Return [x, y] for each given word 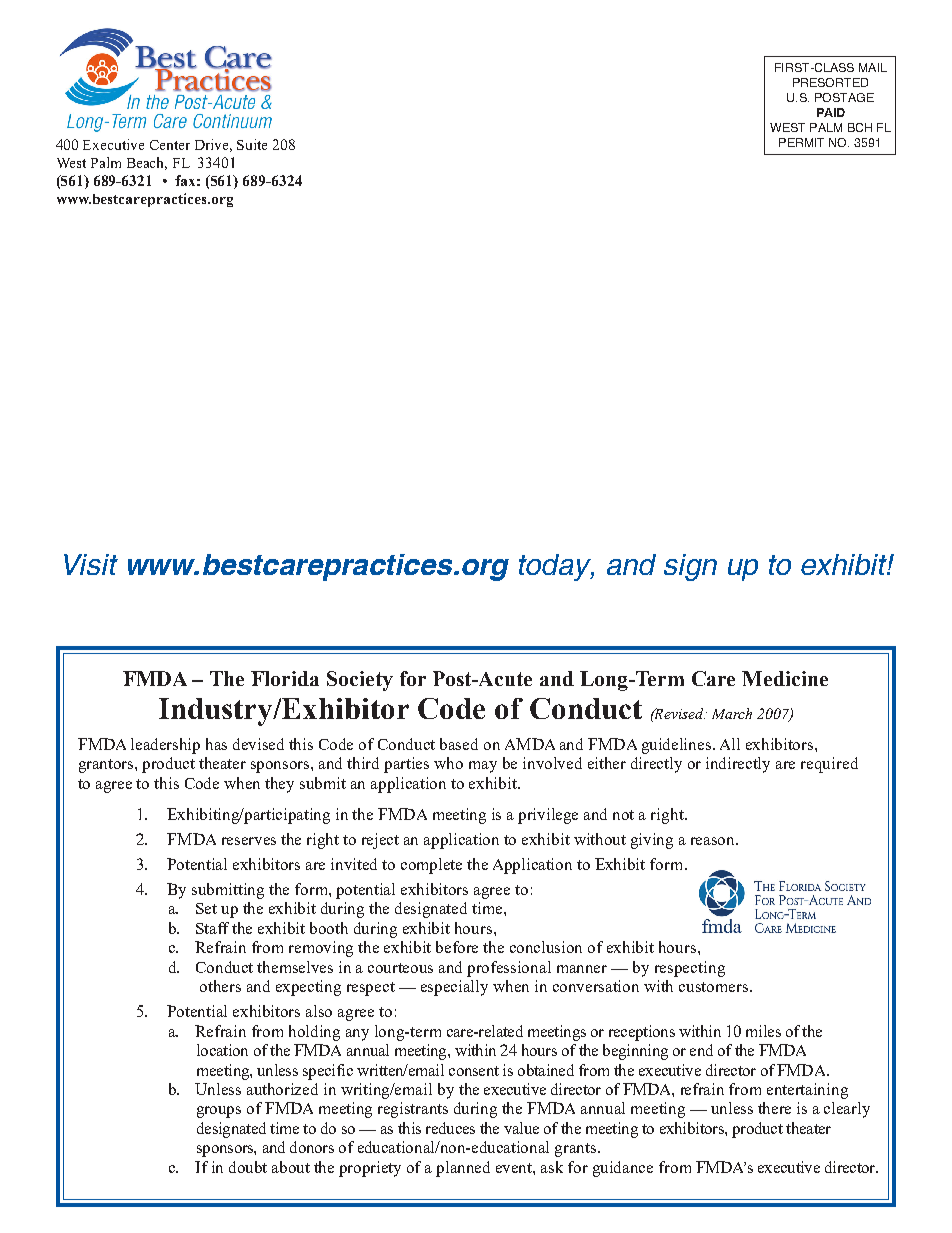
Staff [212, 928]
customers [715, 987]
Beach [147, 163]
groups [219, 1112]
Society [360, 681]
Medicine [785, 678]
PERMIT [801, 142]
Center [170, 145]
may [483, 767]
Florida [285, 678]
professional [509, 969]
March [732, 713]
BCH [860, 127]
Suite [252, 144]
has [216, 744]
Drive [213, 145]
